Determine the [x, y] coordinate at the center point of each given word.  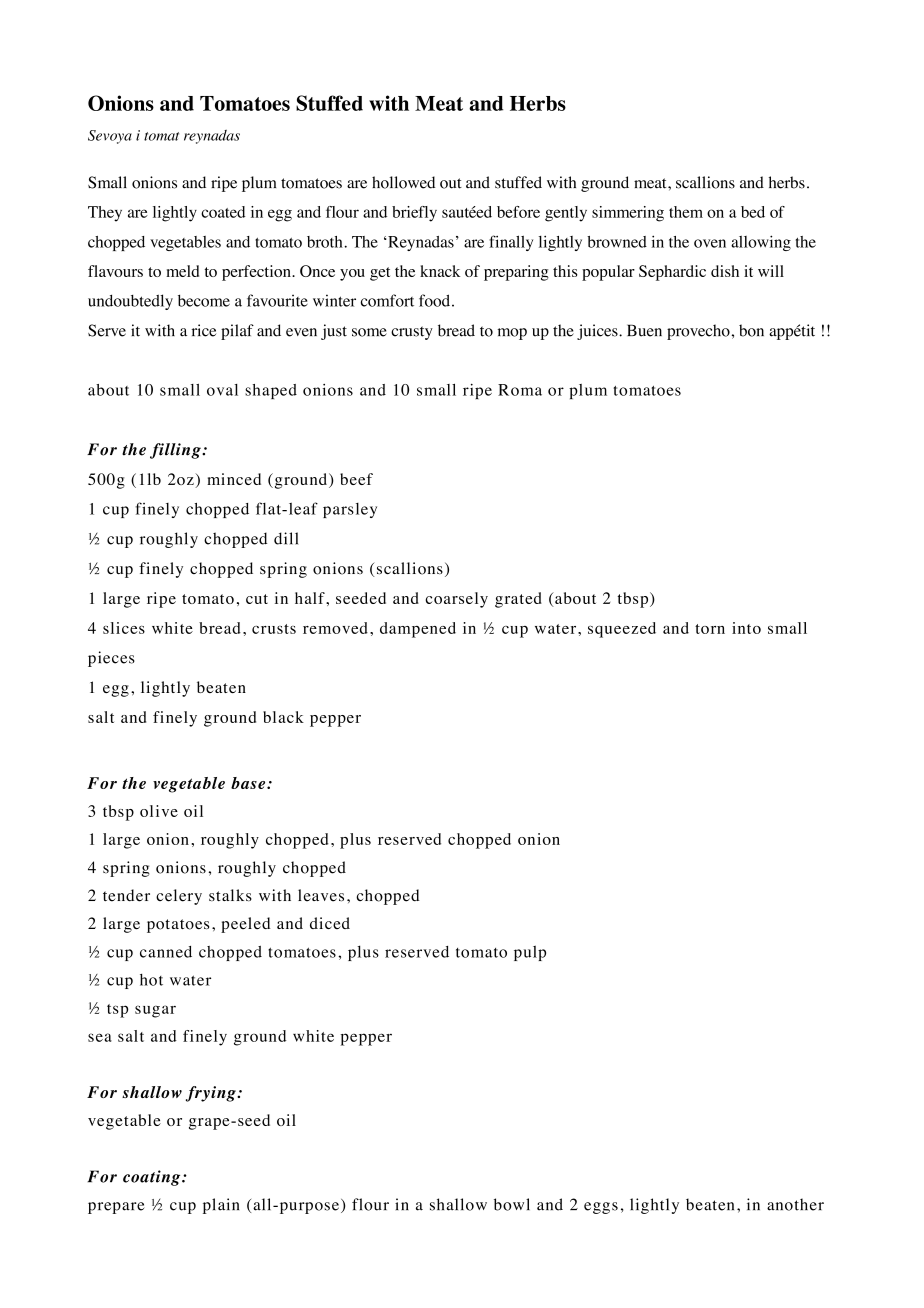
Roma [520, 390]
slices [124, 628]
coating [153, 1178]
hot [151, 980]
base [249, 783]
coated [223, 212]
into [746, 628]
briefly [414, 214]
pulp [530, 953]
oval [222, 390]
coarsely [456, 600]
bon [751, 330]
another [795, 1204]
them [686, 212]
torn [710, 629]
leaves [321, 895]
